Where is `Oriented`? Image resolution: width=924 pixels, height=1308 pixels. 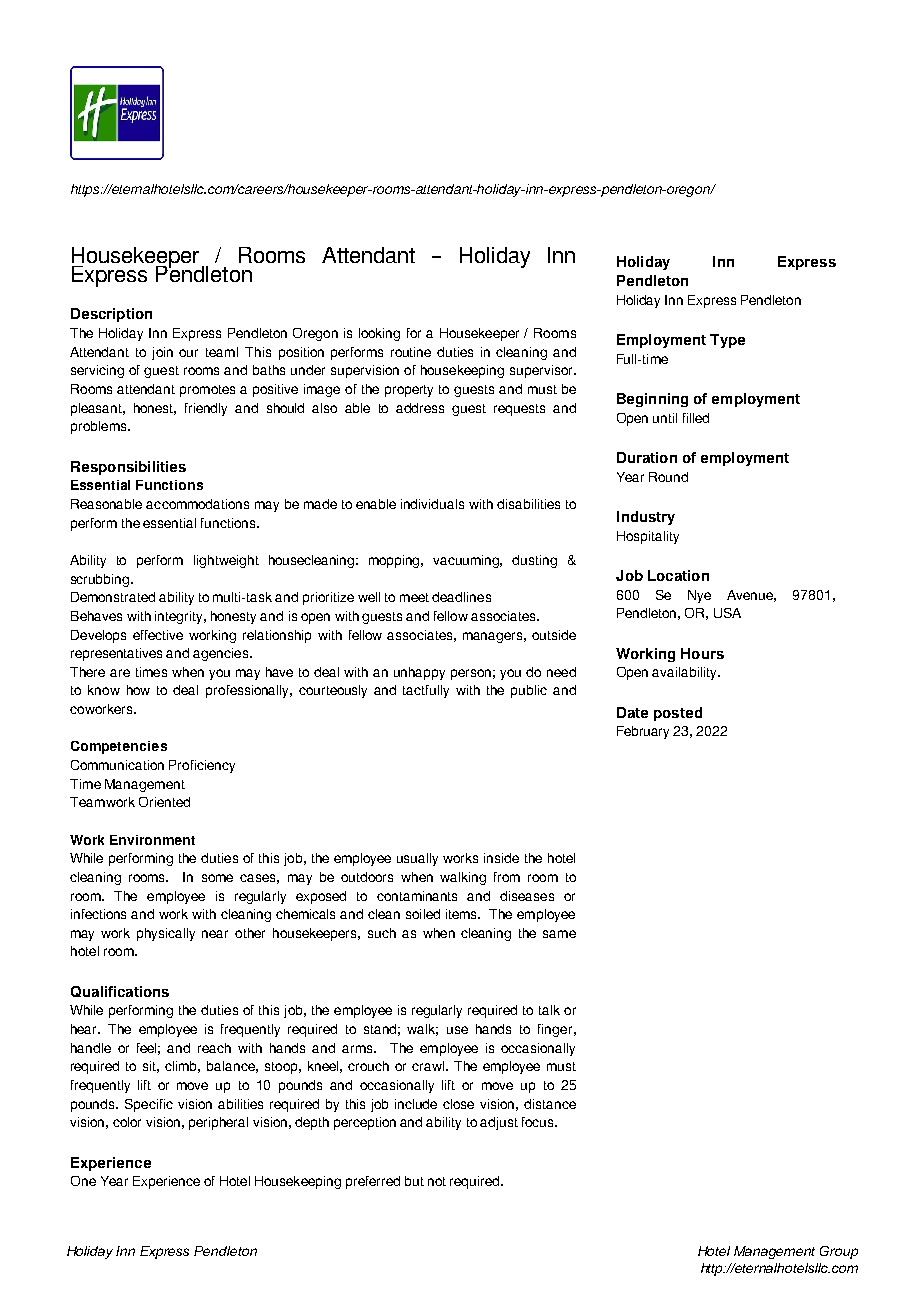
Oriented is located at coordinates (164, 802).
